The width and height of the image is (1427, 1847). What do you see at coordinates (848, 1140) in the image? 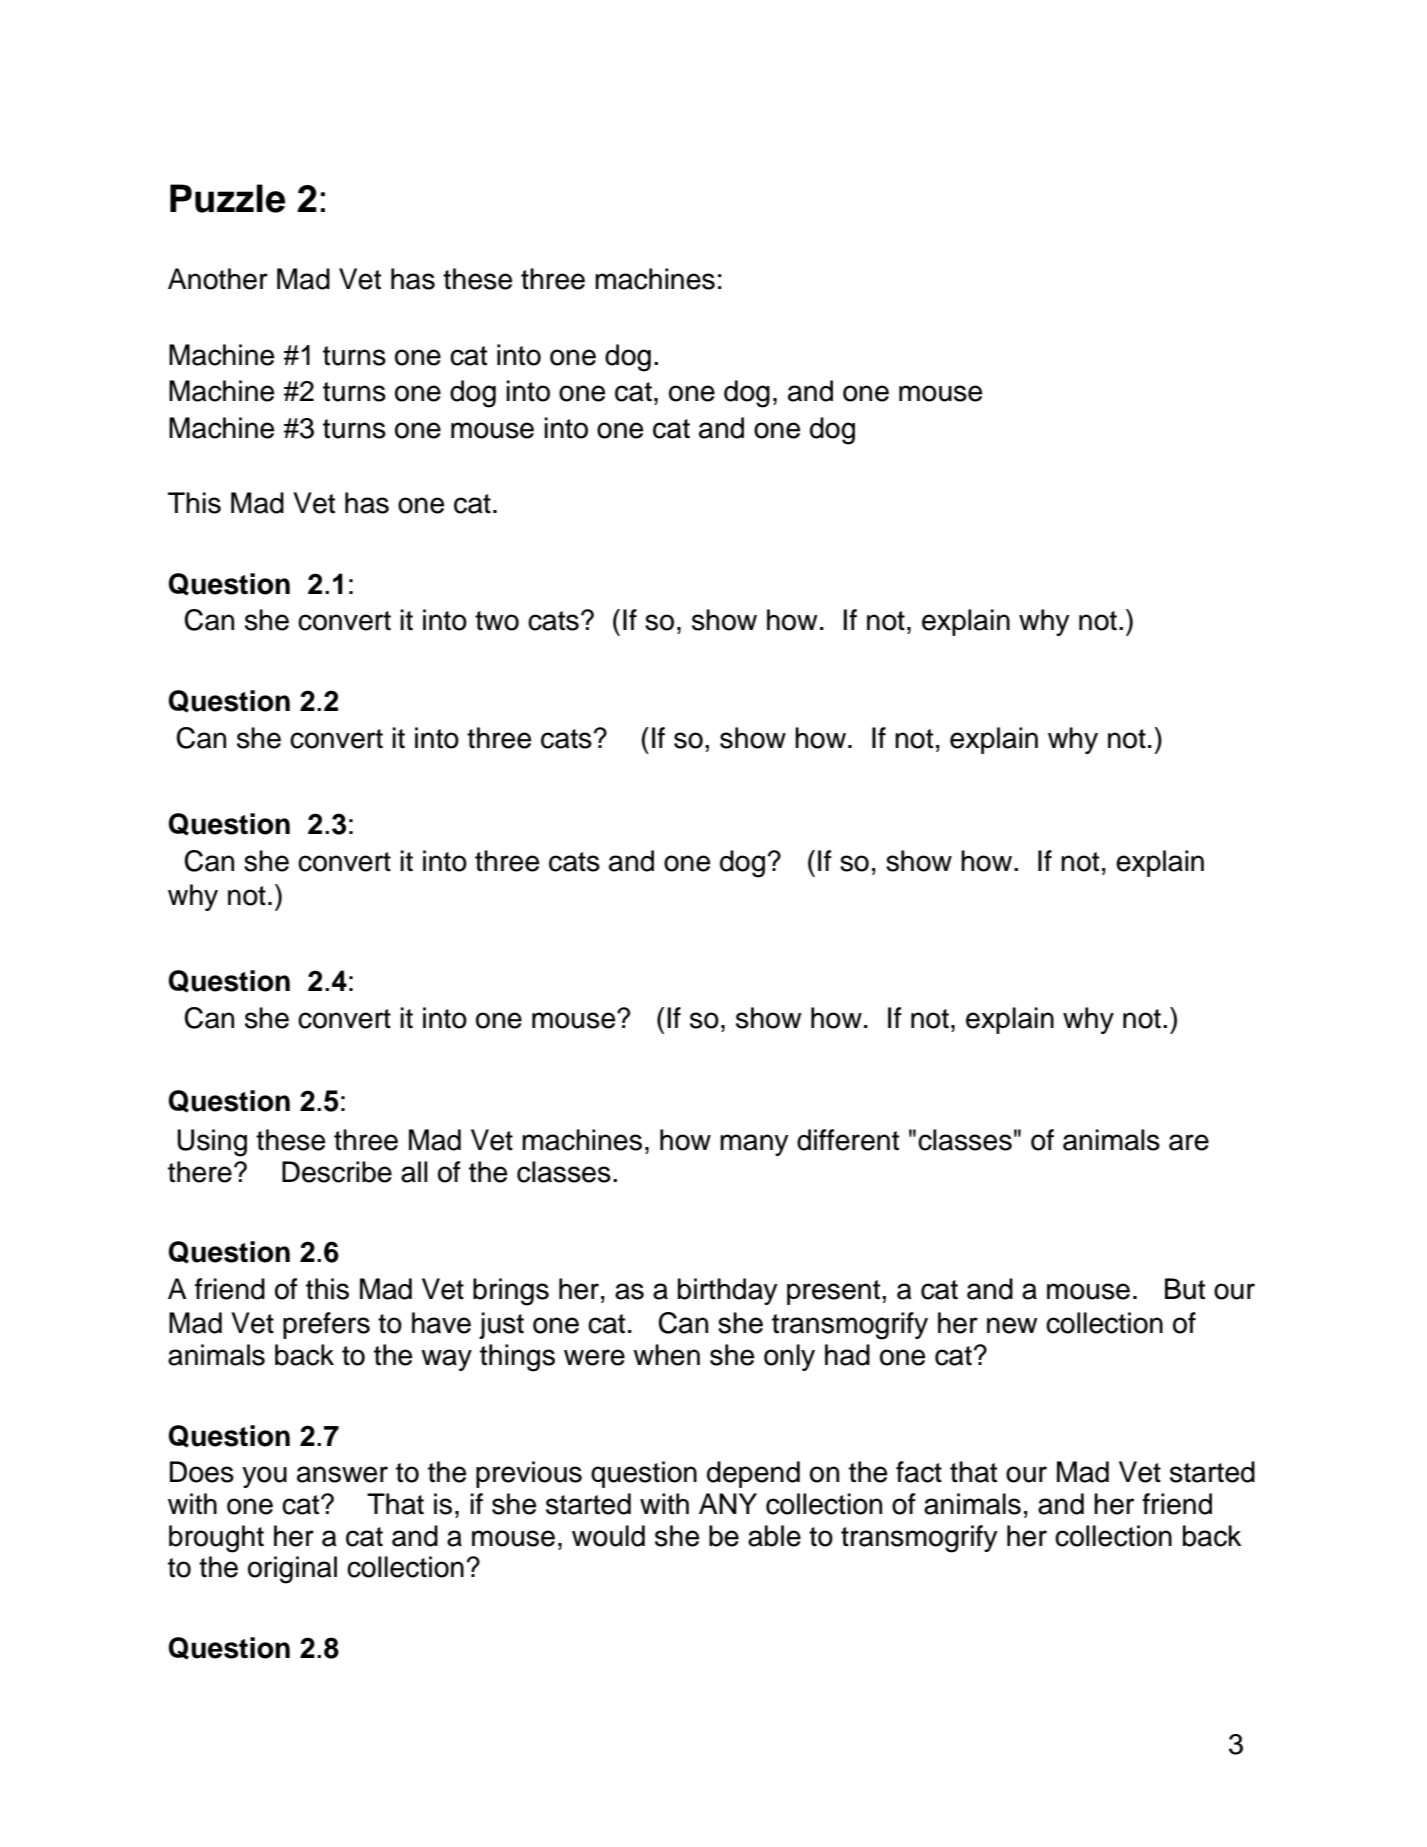
I see `different` at bounding box center [848, 1140].
